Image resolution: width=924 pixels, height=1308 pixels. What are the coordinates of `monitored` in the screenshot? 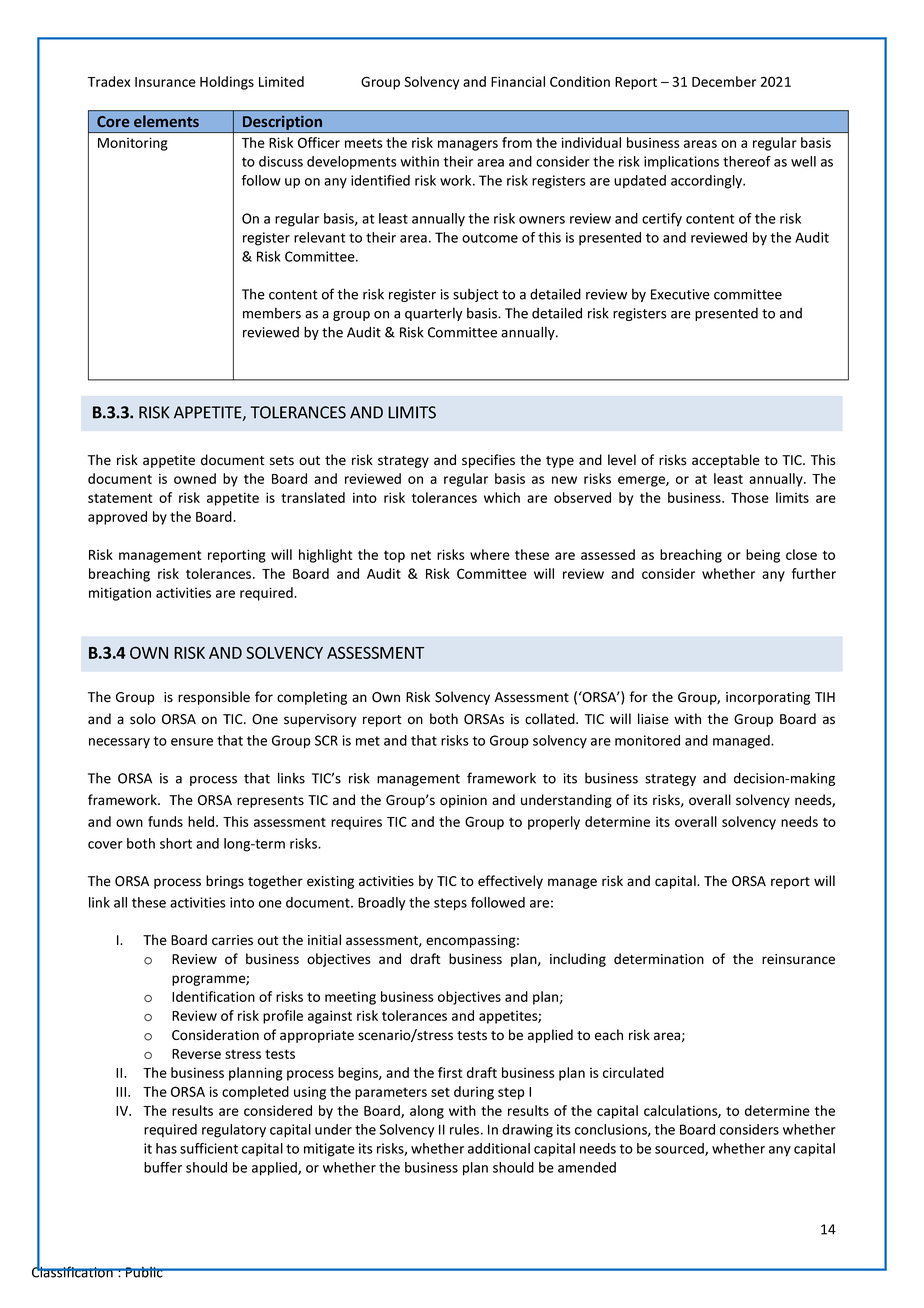 It's located at (647, 740).
